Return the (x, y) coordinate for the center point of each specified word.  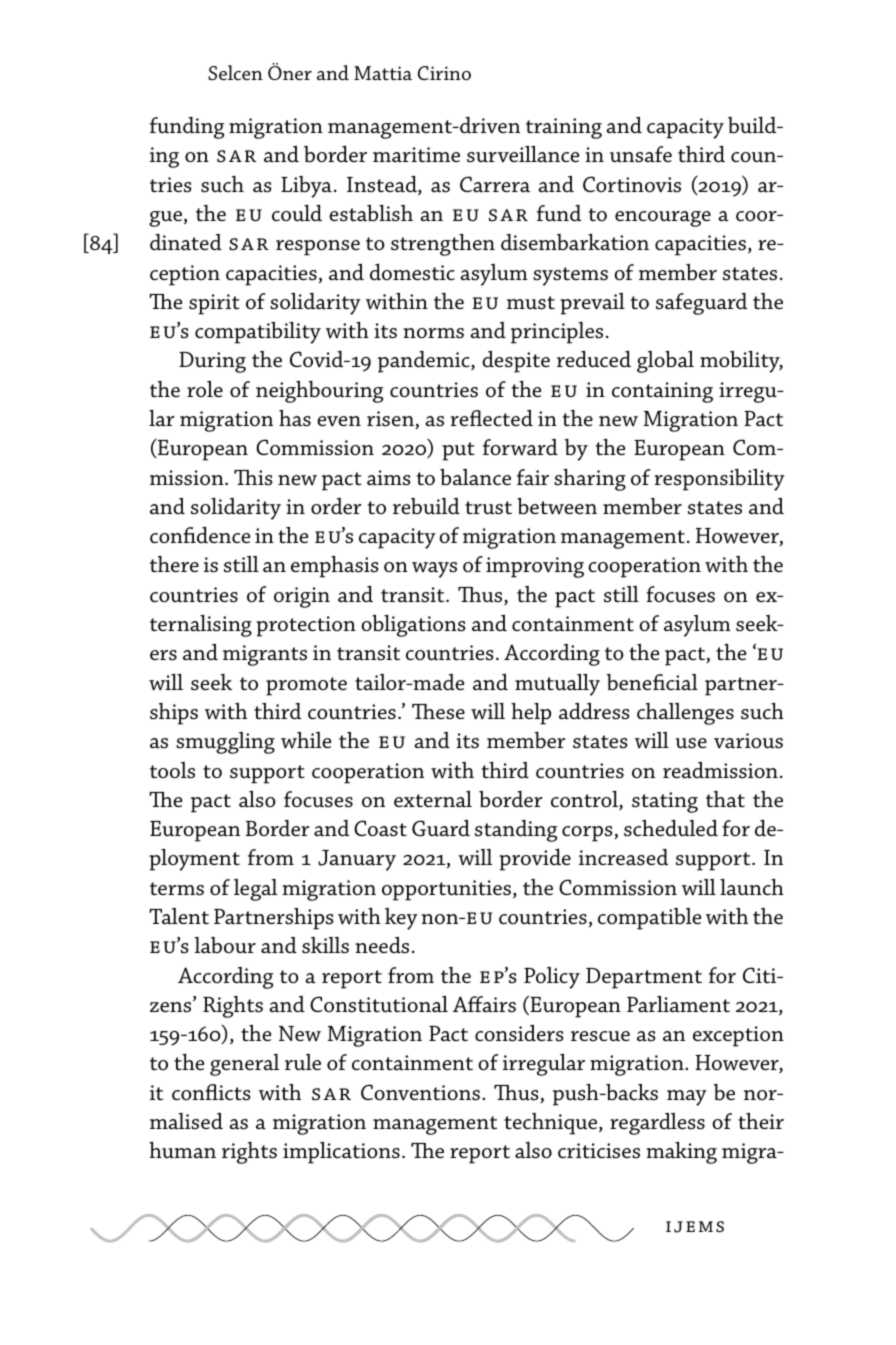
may (687, 1098)
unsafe (641, 154)
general (244, 1065)
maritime (416, 155)
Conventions (420, 1092)
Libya (306, 187)
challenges (685, 714)
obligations (413, 625)
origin (302, 597)
